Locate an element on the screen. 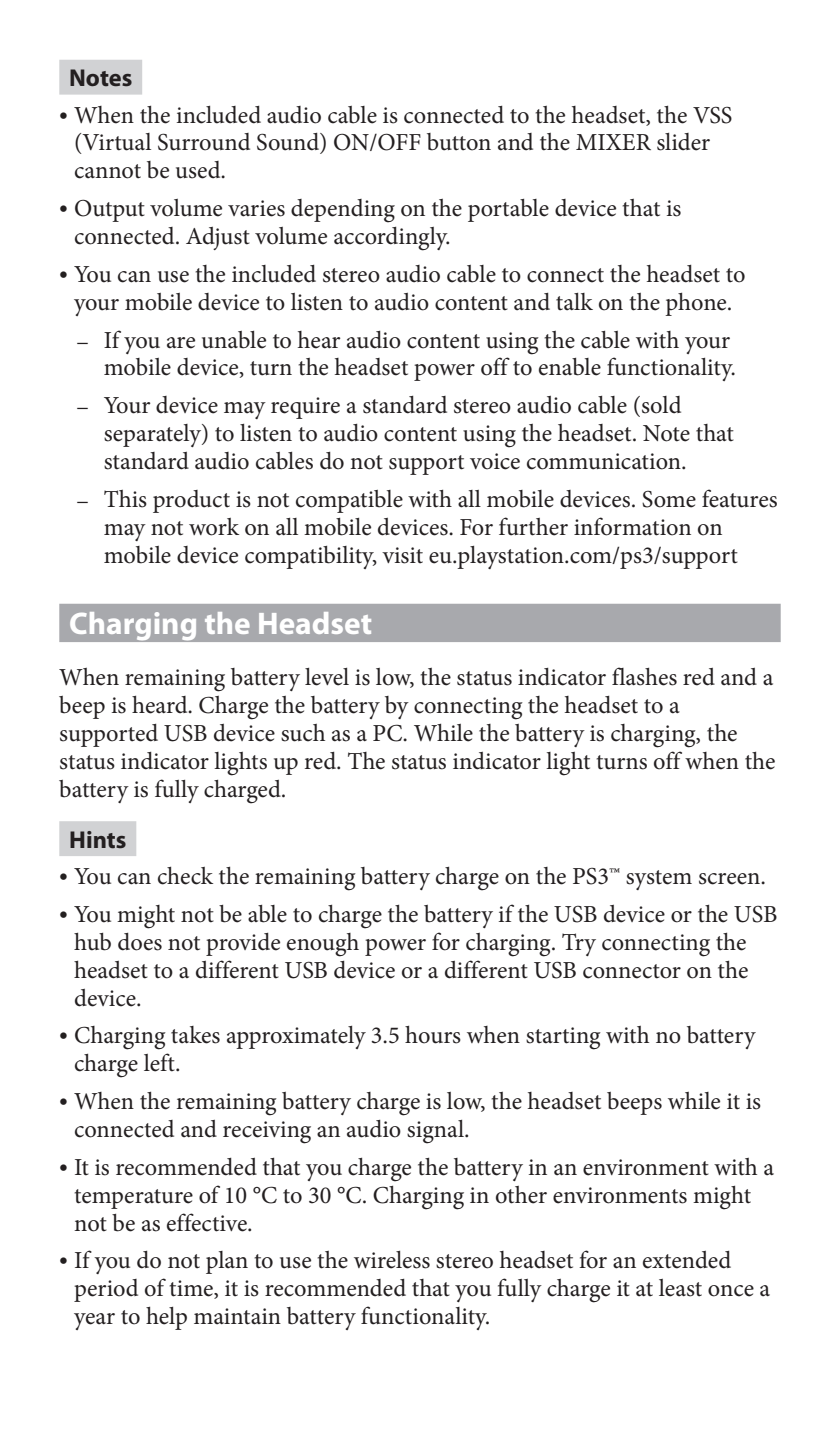  depending is located at coordinates (343, 211).
